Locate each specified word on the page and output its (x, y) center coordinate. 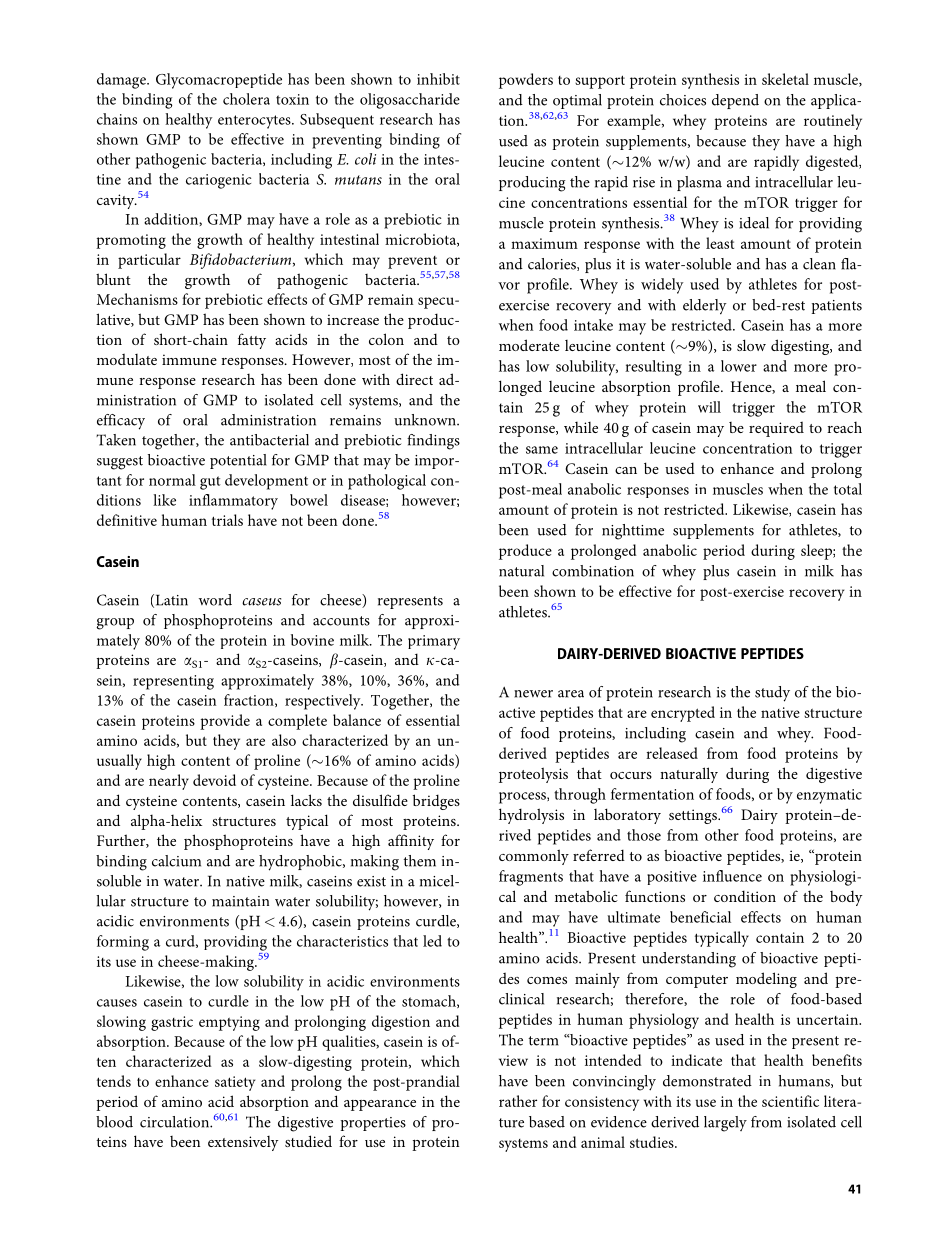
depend (735, 101)
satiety (235, 1083)
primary (434, 642)
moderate (529, 345)
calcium (176, 861)
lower (739, 366)
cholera (246, 99)
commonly (534, 857)
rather (518, 1101)
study (772, 694)
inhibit (438, 79)
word (215, 600)
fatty (252, 341)
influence (732, 876)
